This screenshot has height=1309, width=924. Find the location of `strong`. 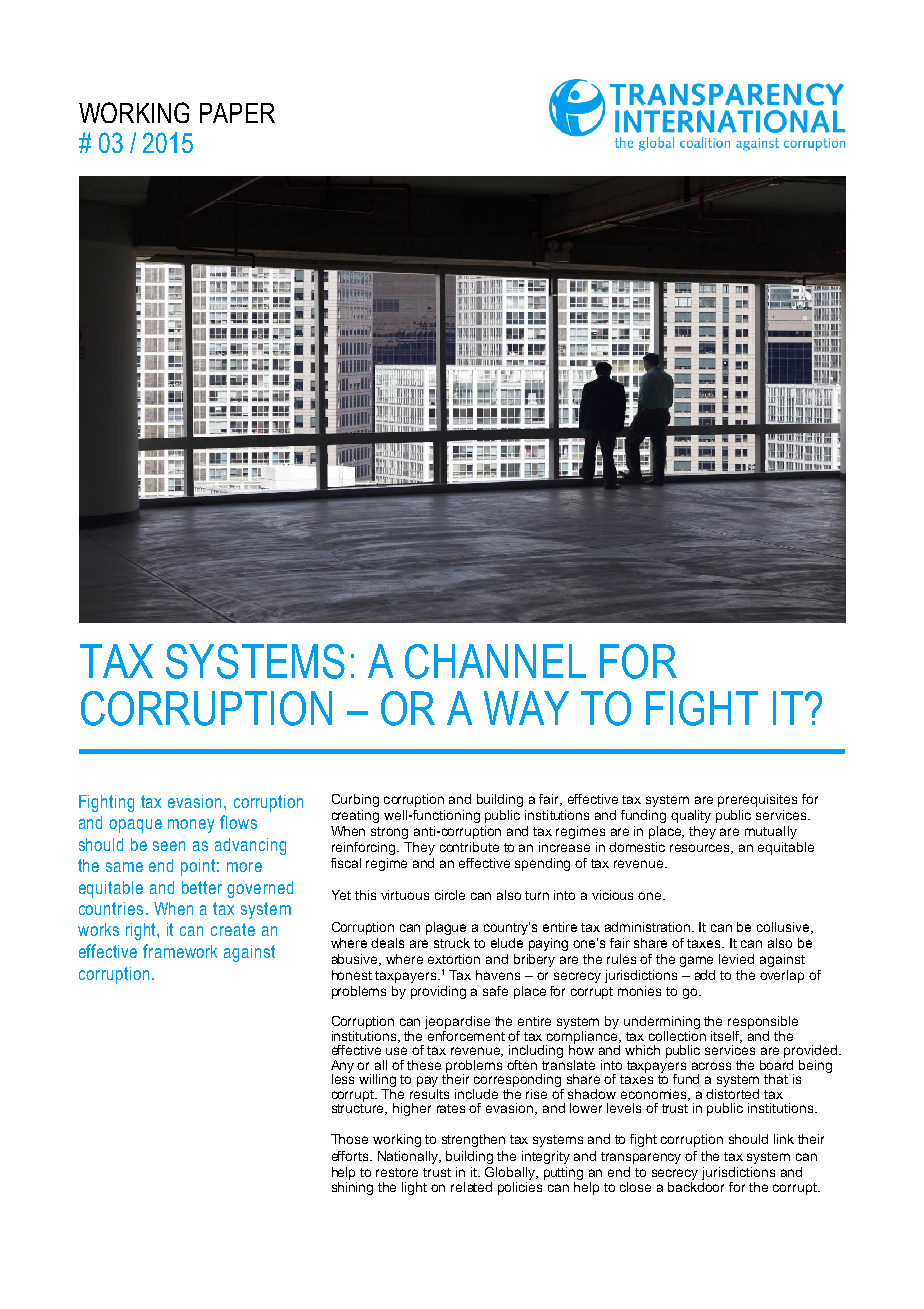

strong is located at coordinates (389, 833).
